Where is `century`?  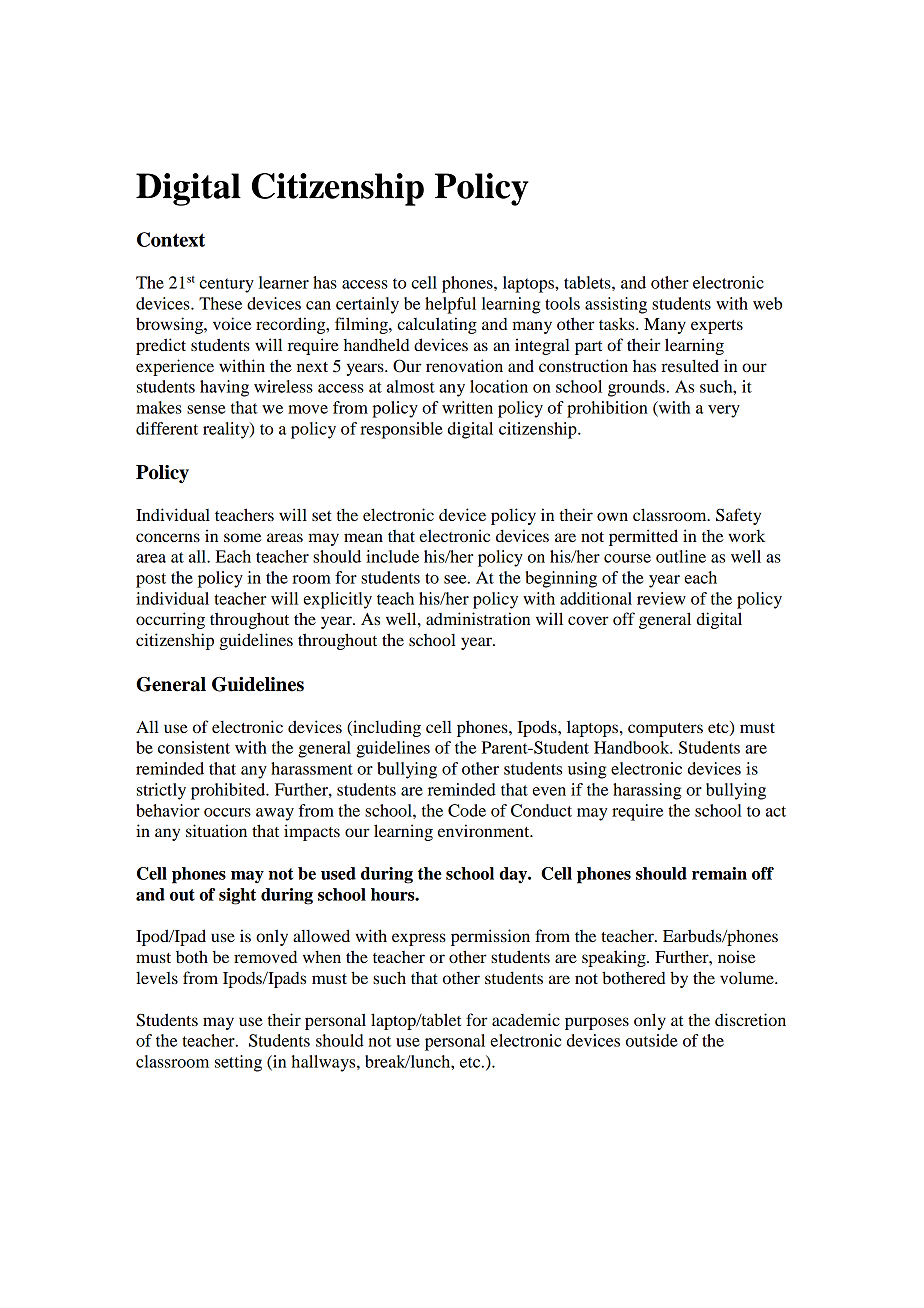 century is located at coordinates (226, 285).
